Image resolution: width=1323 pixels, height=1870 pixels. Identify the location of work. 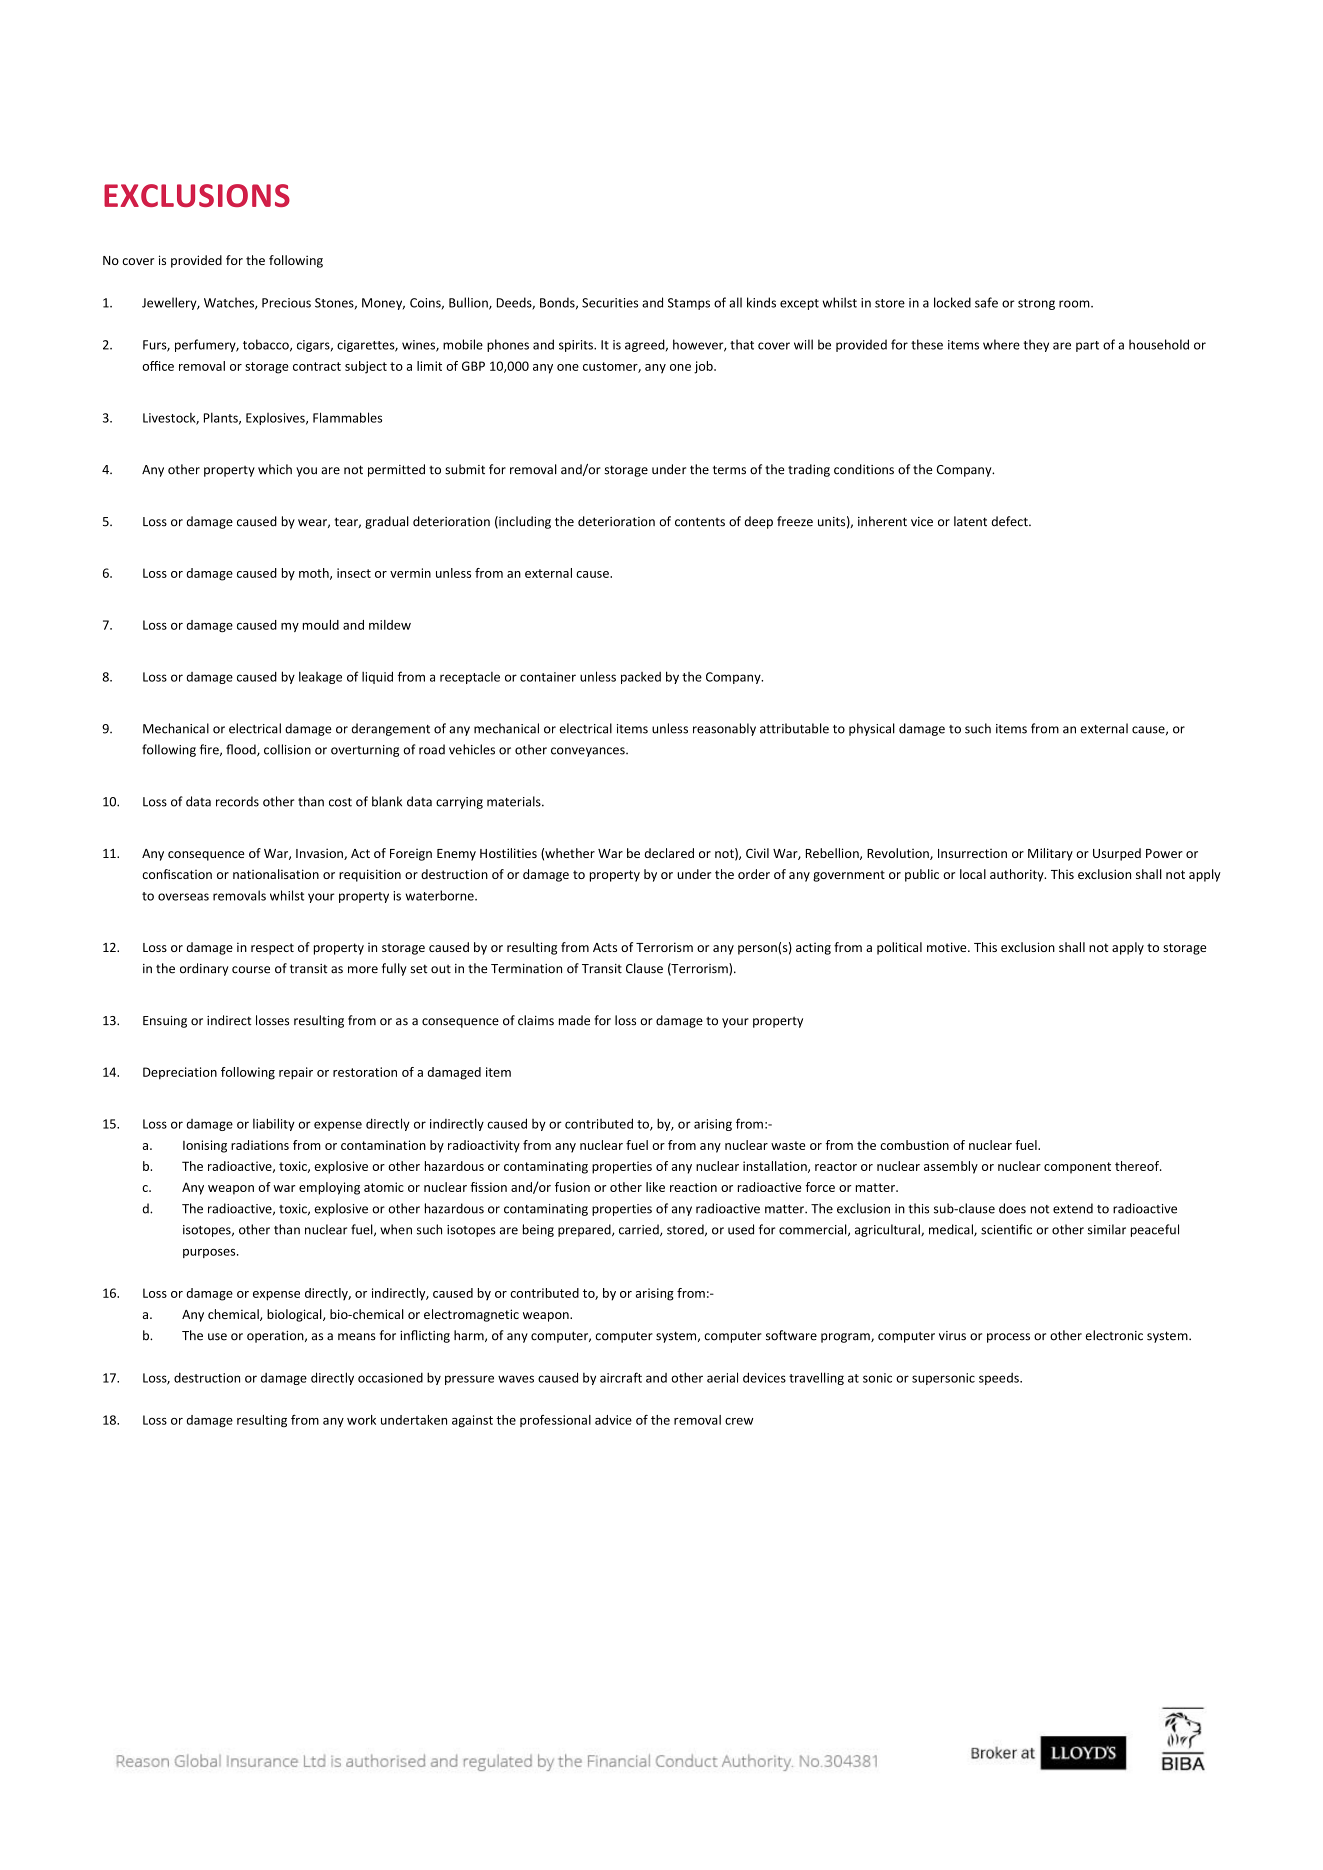
(361, 1420).
